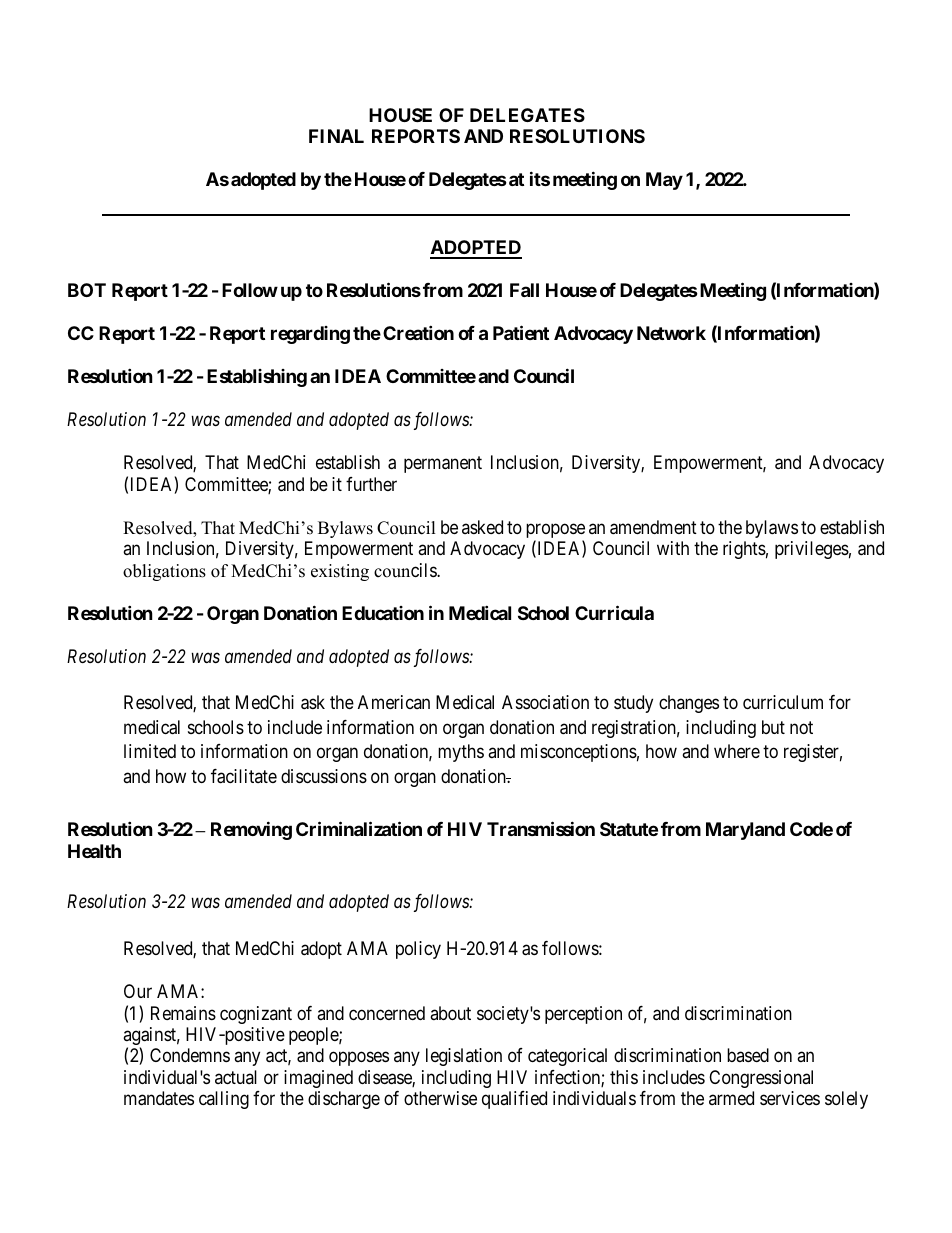 The height and width of the document is (1233, 952). What do you see at coordinates (383, 613) in the document?
I see `Education` at bounding box center [383, 613].
